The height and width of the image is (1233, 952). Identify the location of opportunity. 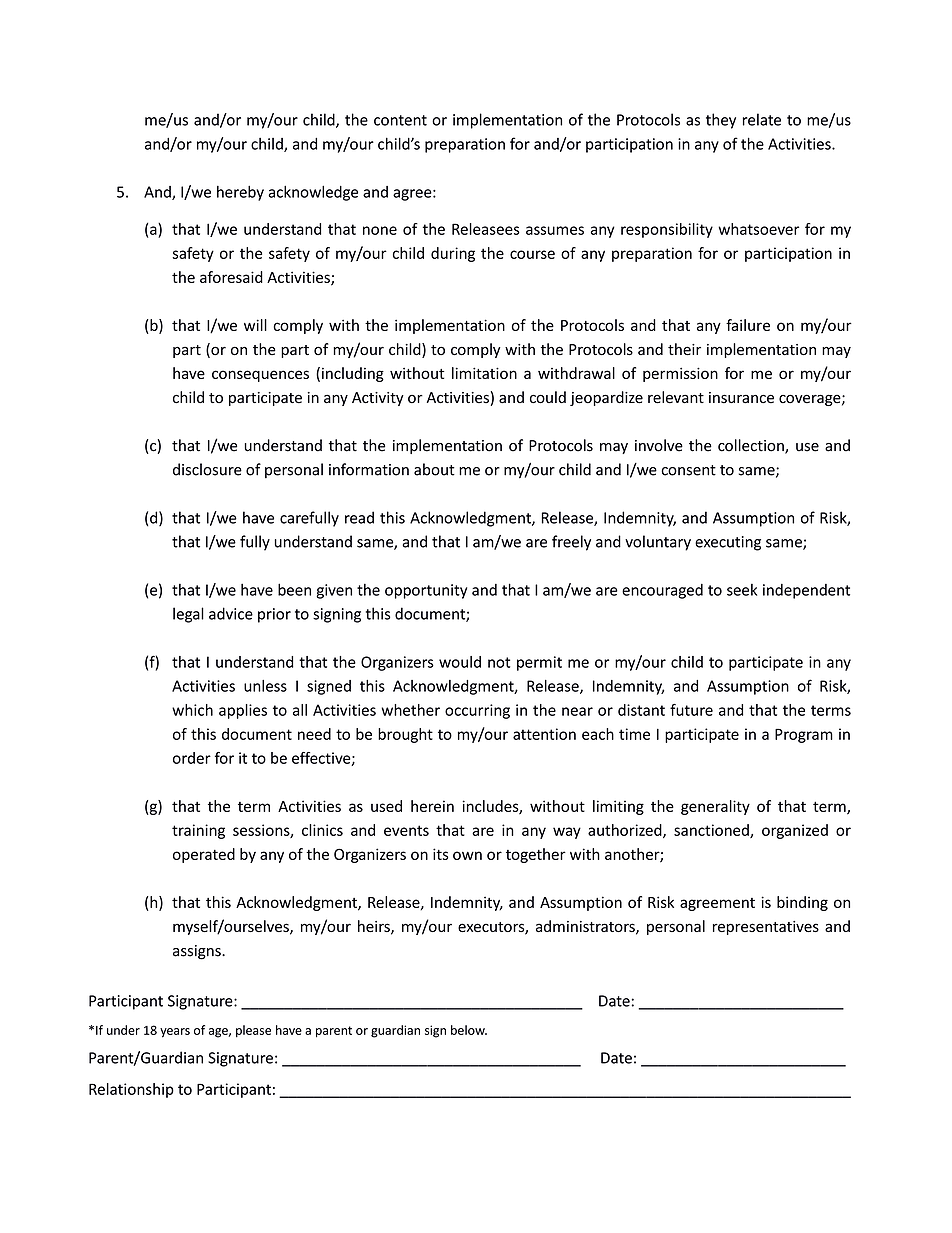
(426, 591).
